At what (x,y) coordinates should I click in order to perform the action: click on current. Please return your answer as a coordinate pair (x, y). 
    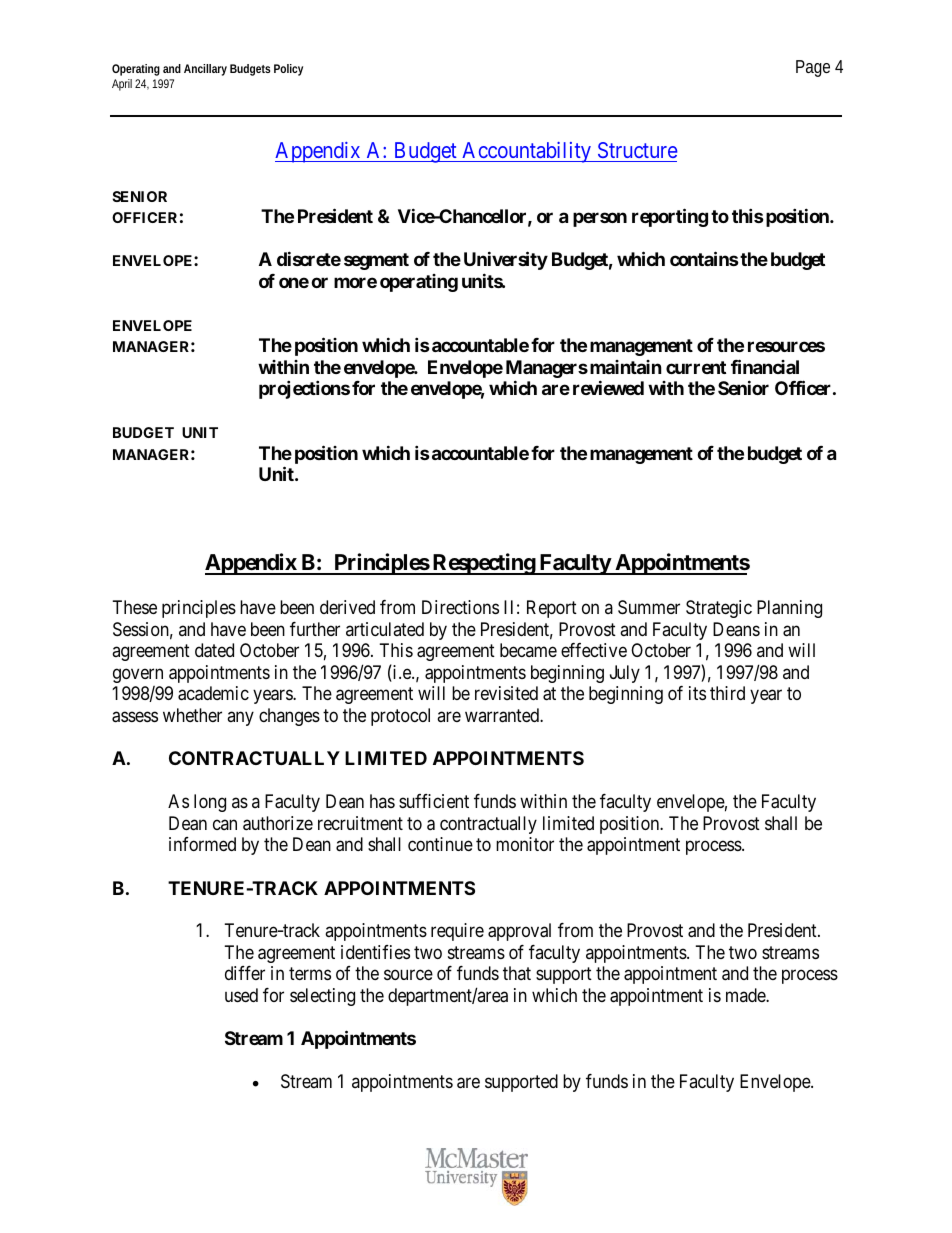
    Looking at the image, I should click on (696, 367).
